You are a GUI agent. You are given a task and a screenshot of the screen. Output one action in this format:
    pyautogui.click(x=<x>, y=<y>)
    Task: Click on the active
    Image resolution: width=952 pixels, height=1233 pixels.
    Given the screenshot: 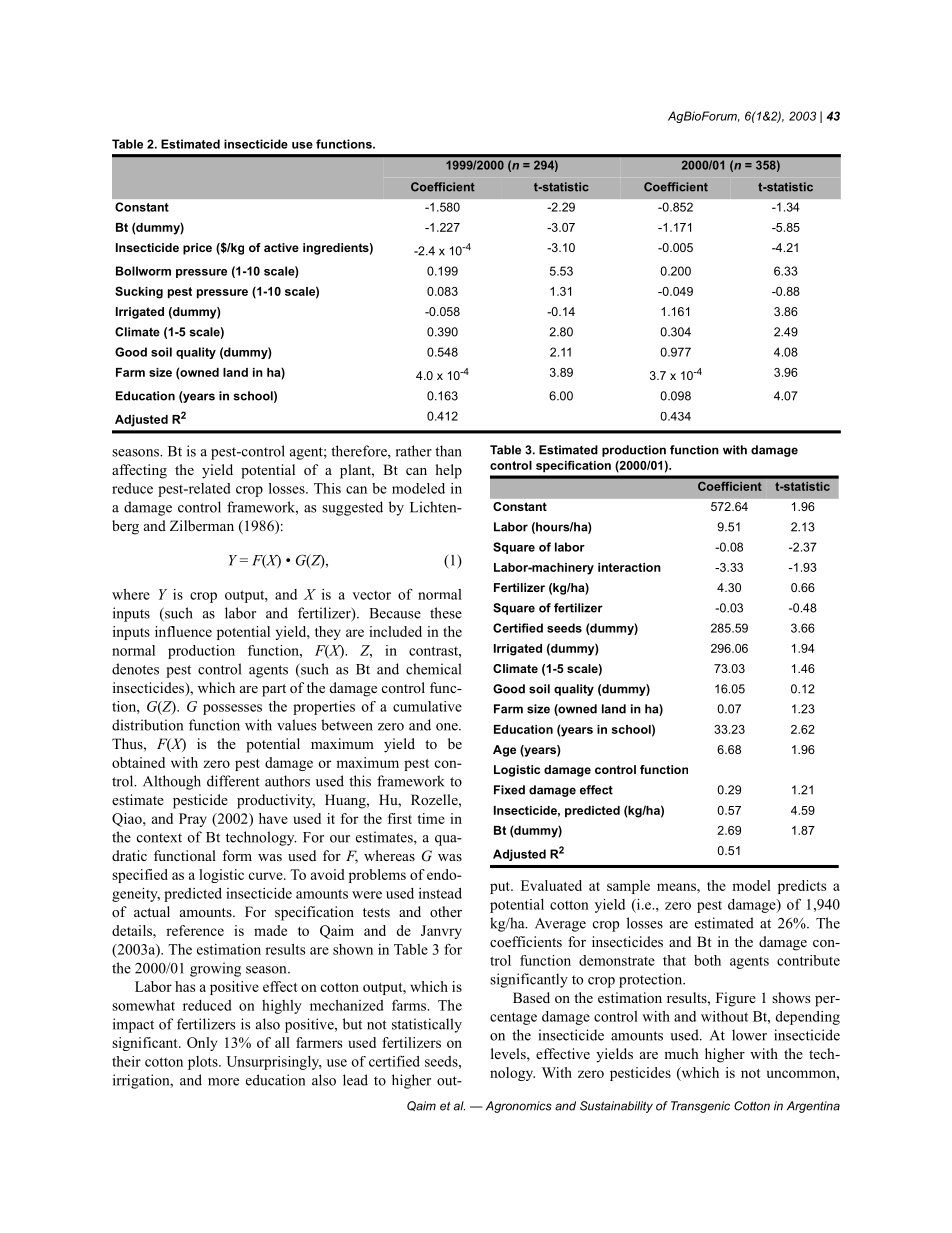 What is the action you would take?
    pyautogui.click(x=281, y=247)
